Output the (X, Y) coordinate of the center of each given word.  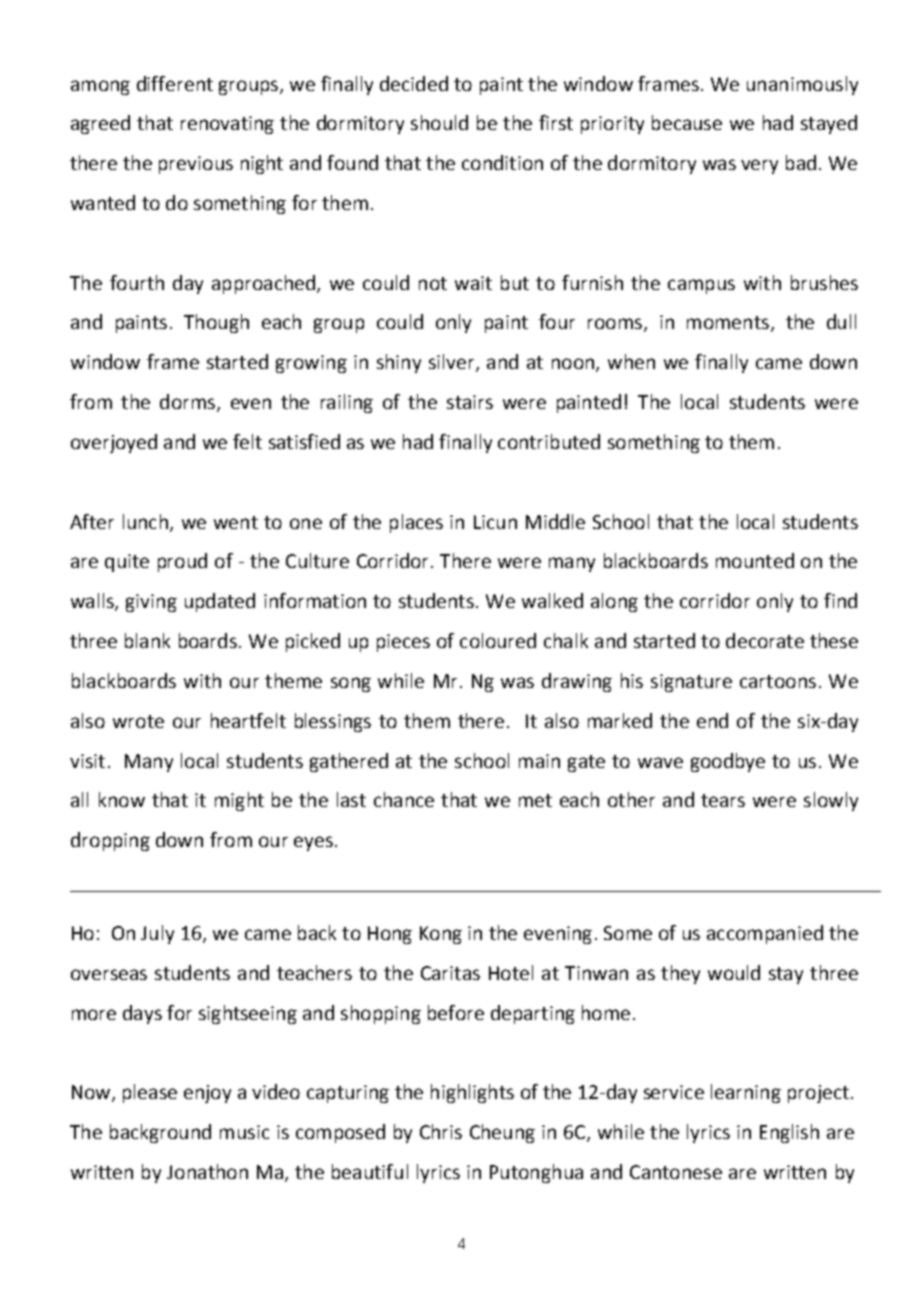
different (175, 83)
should (439, 122)
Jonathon (207, 1171)
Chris (441, 1131)
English (789, 1133)
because (687, 122)
